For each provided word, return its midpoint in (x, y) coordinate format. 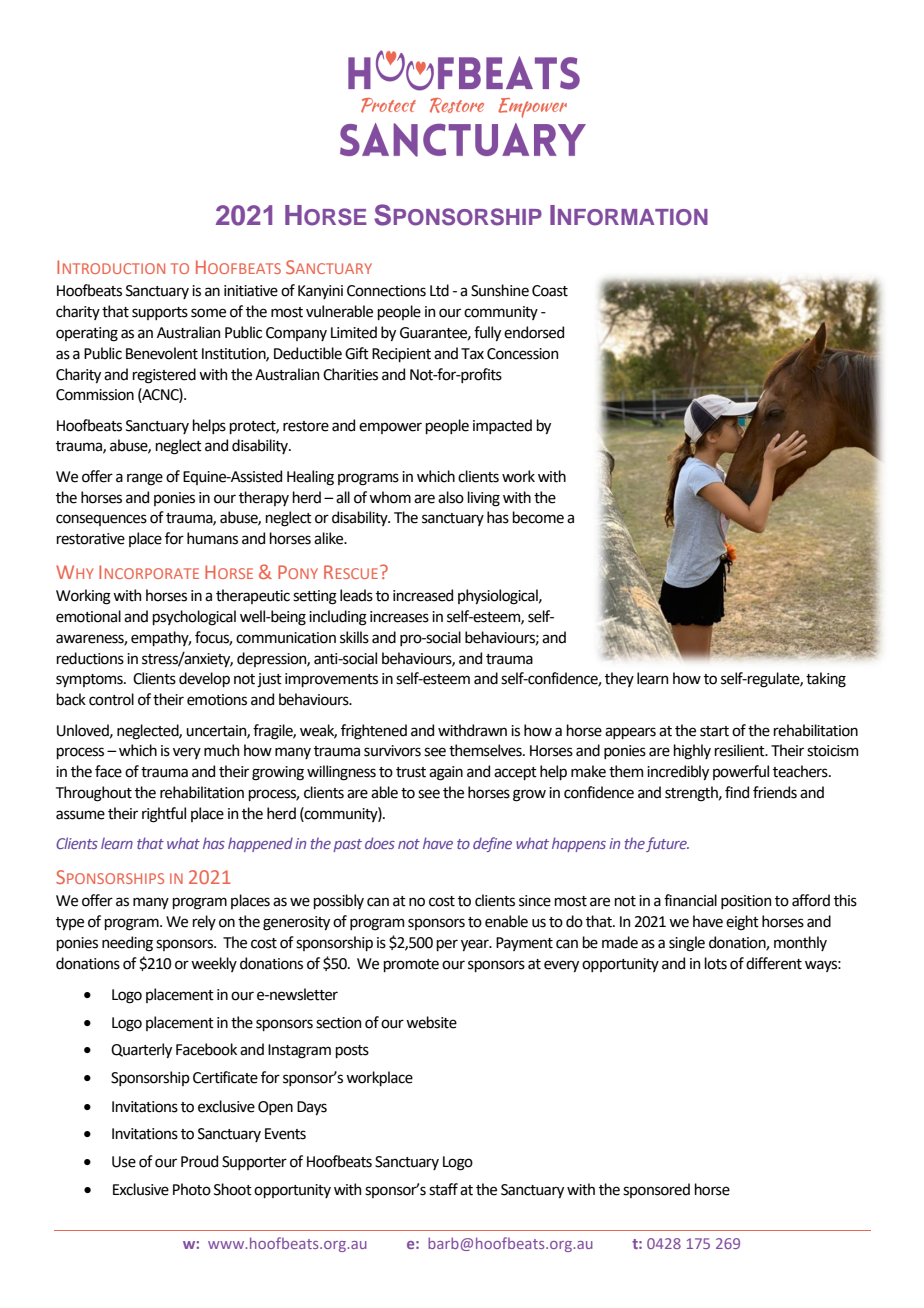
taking (826, 680)
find (737, 792)
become (538, 517)
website (431, 1022)
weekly (214, 964)
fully (487, 333)
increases (399, 617)
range (145, 479)
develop (204, 679)
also (451, 497)
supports (160, 313)
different (774, 963)
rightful (164, 815)
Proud (199, 1161)
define (492, 844)
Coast (550, 291)
